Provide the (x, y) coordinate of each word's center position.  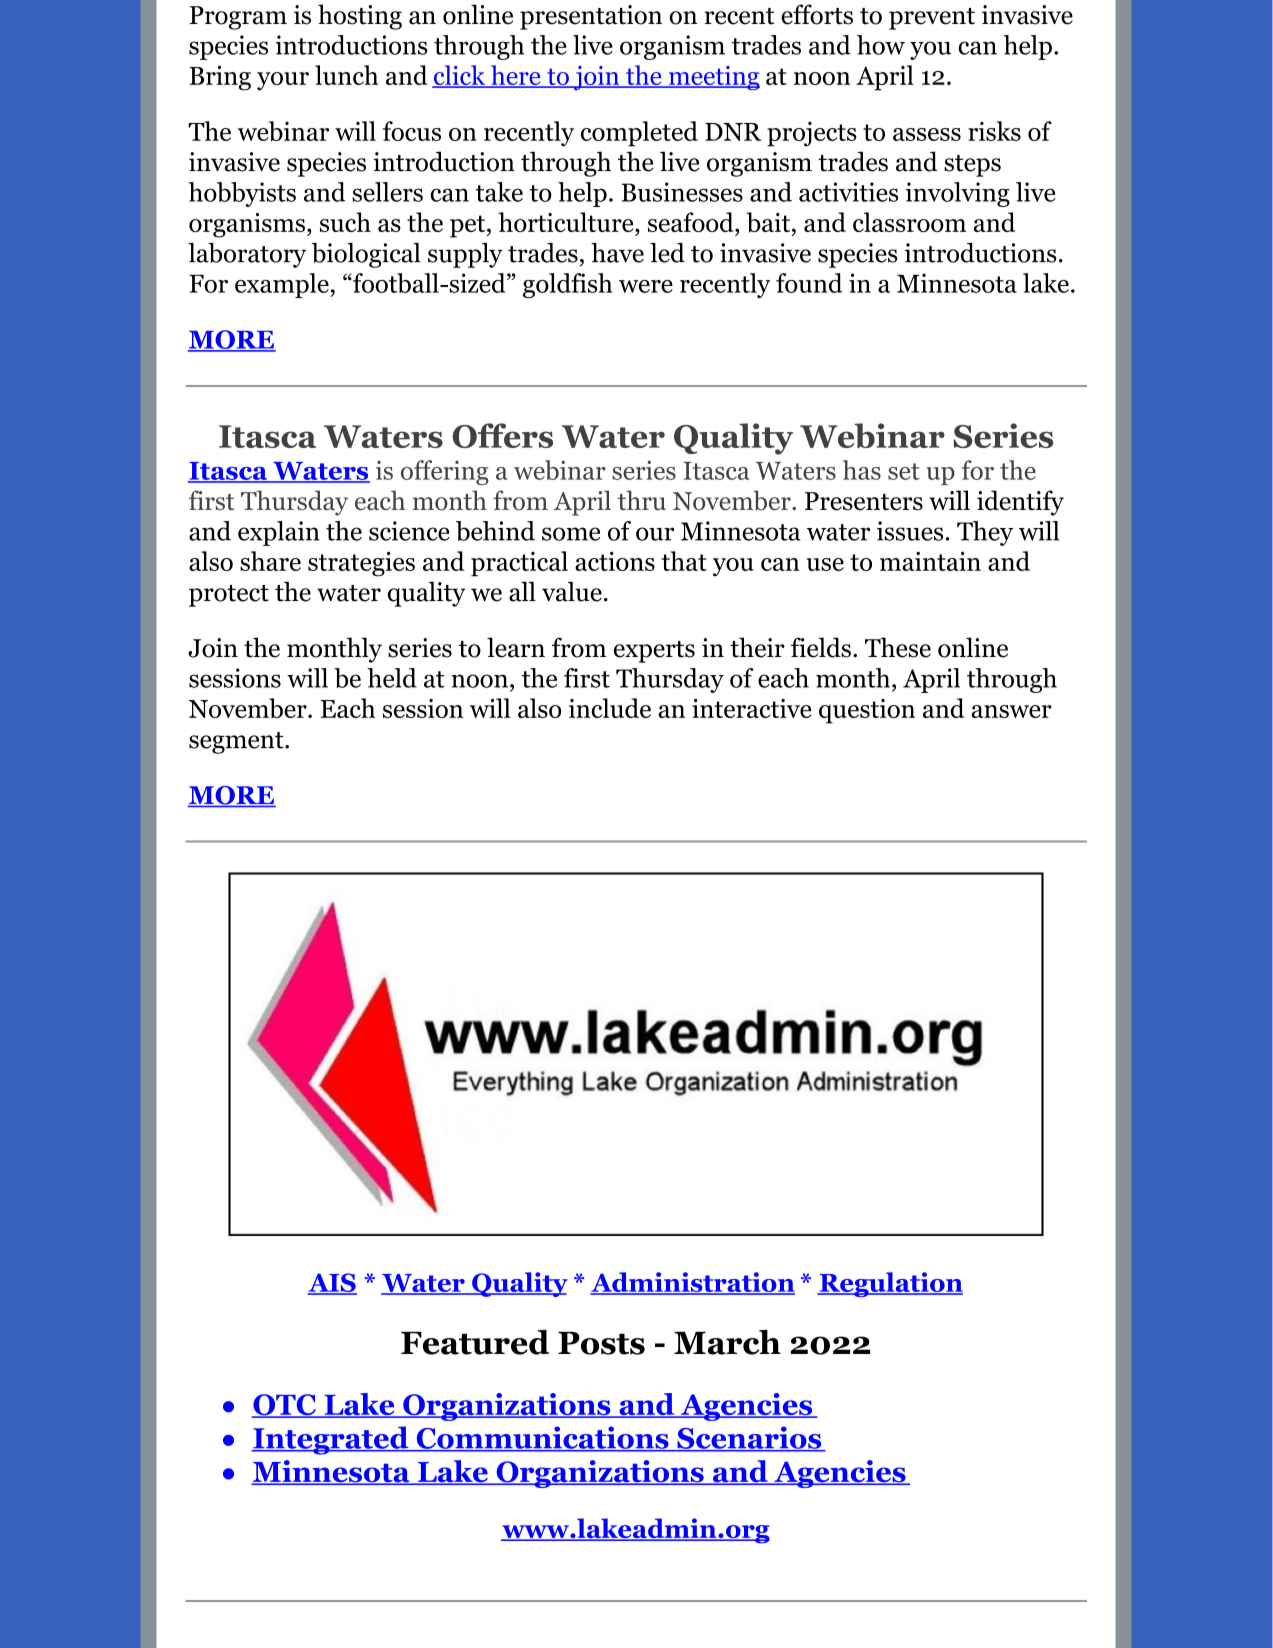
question (867, 711)
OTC (284, 1406)
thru (642, 500)
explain (279, 533)
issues (910, 531)
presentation (591, 17)
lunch (346, 75)
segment (237, 743)
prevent (932, 19)
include (610, 708)
